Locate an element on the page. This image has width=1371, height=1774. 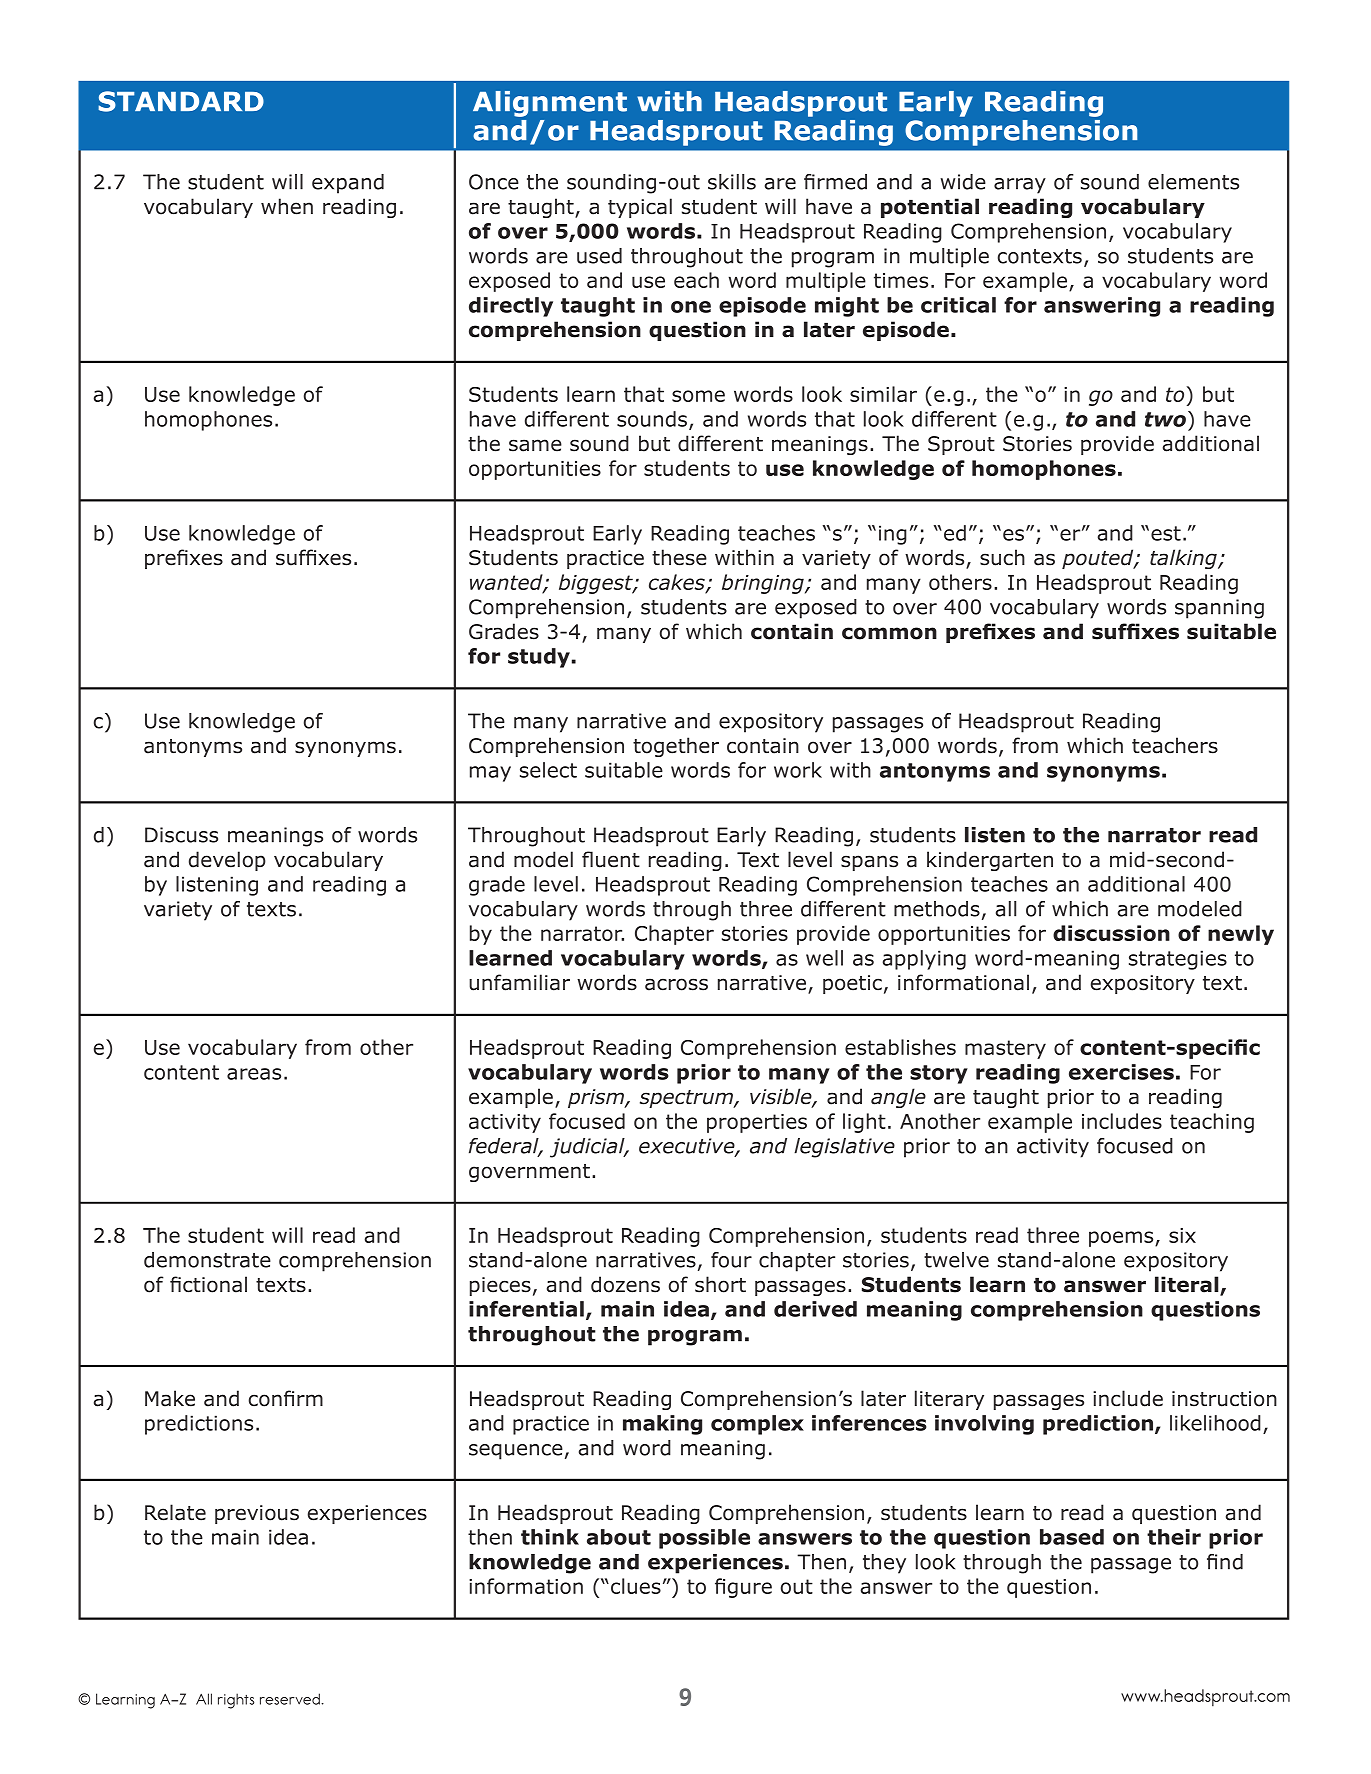
elements is located at coordinates (1193, 182).
